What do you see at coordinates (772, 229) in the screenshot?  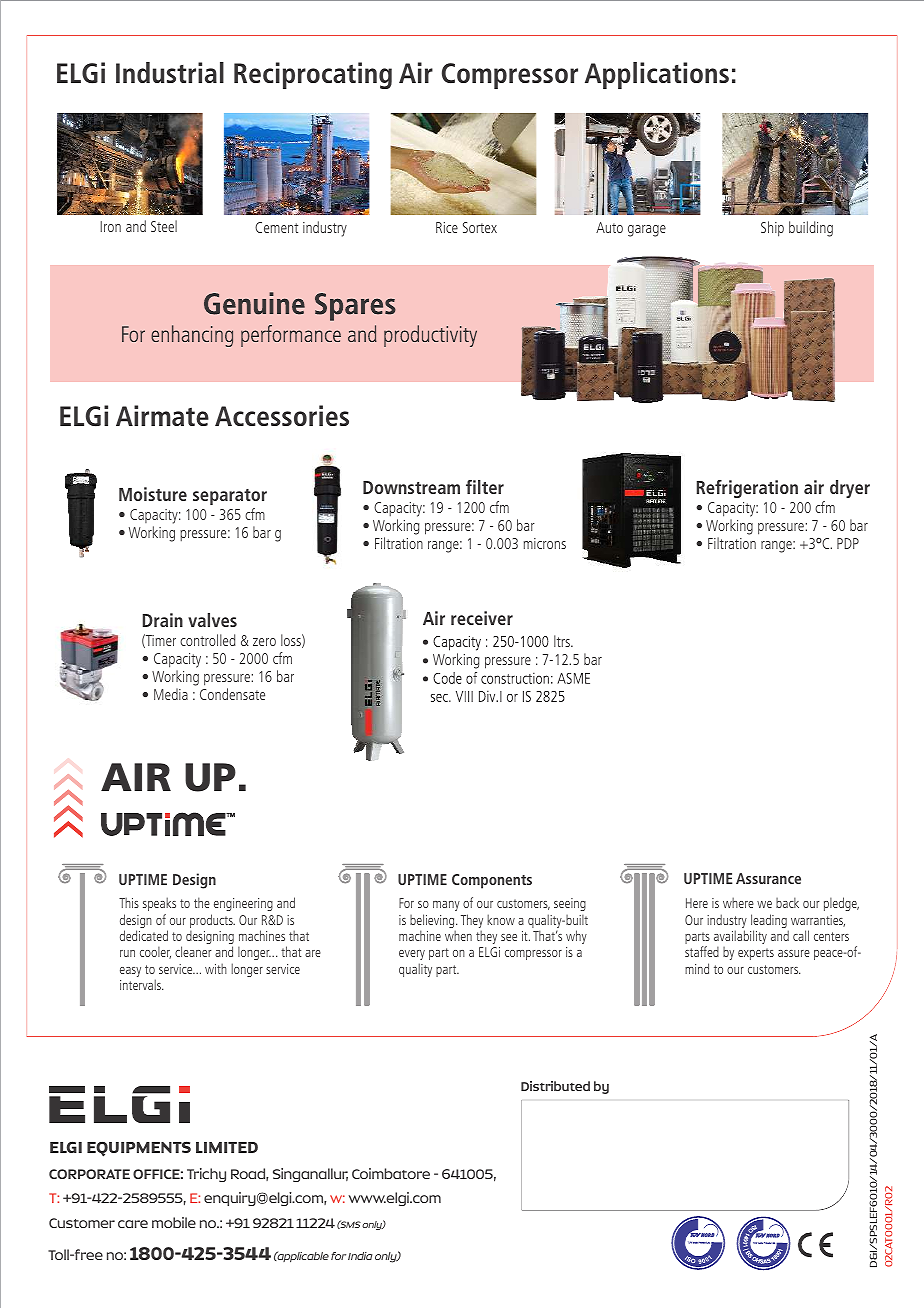 I see `Ship` at bounding box center [772, 229].
